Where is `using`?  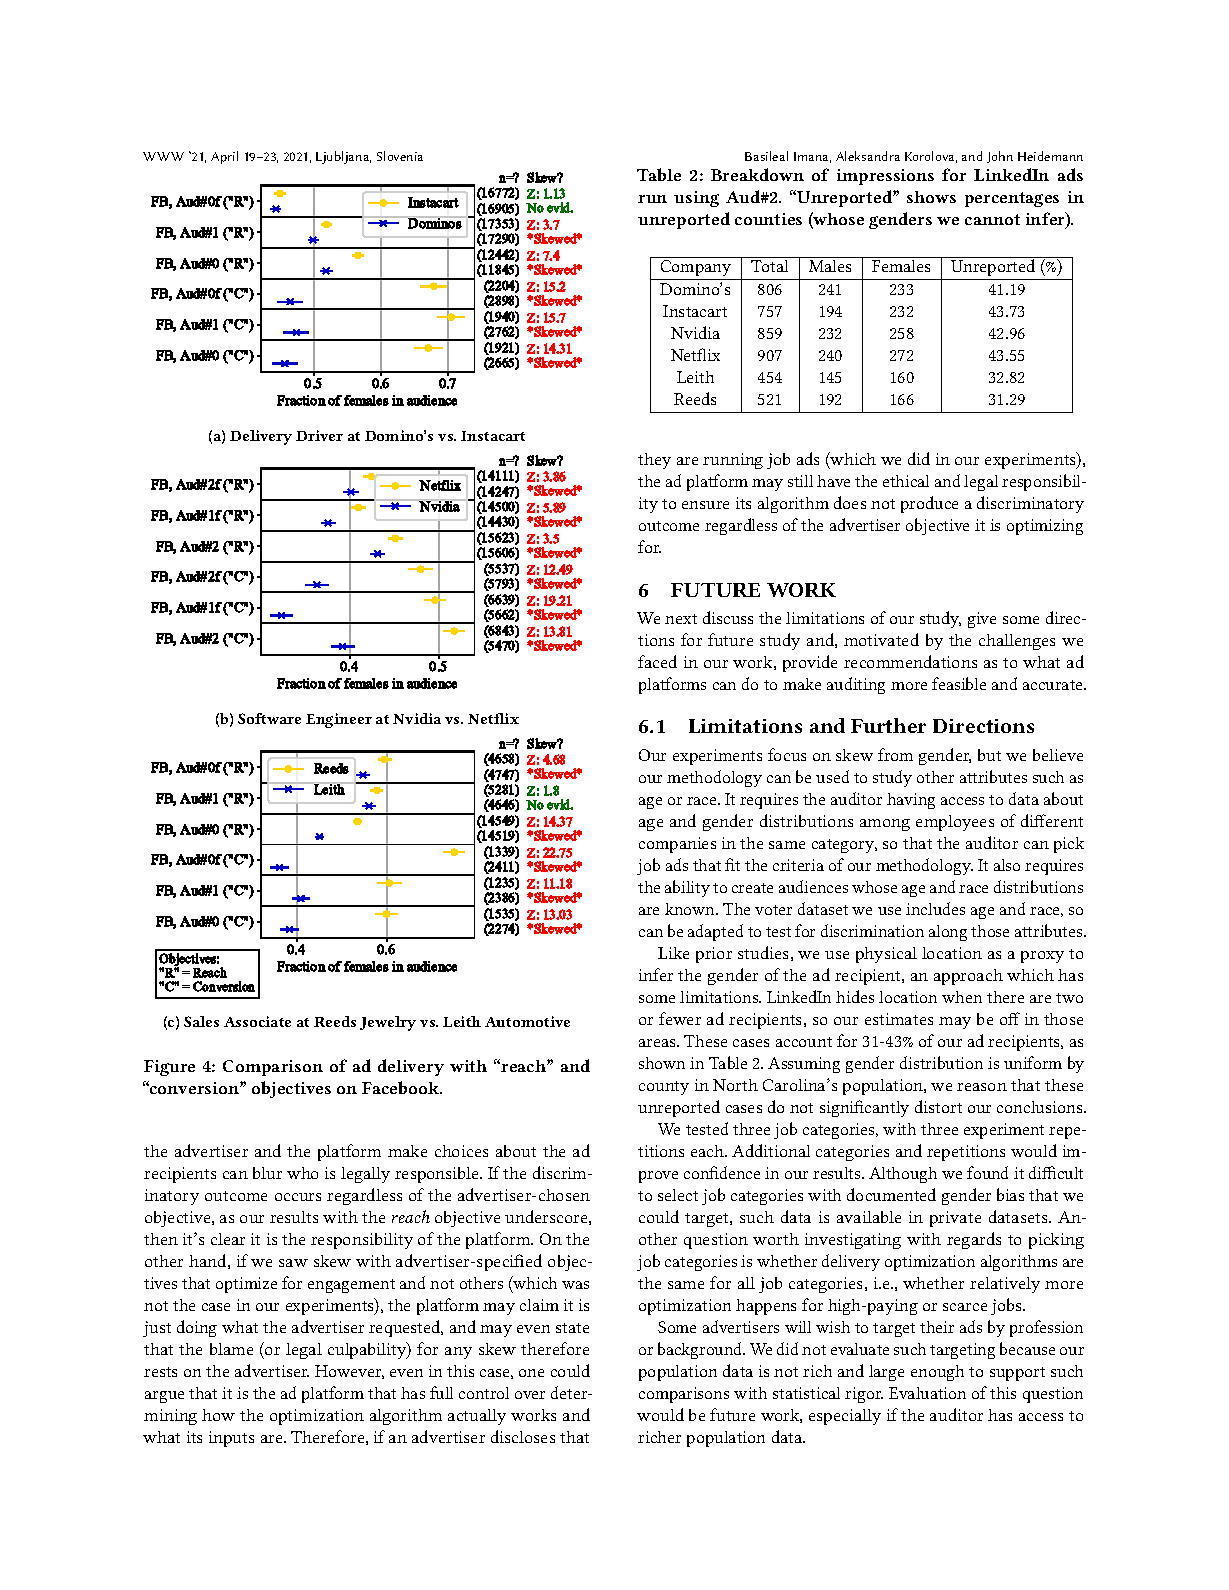 using is located at coordinates (696, 199).
